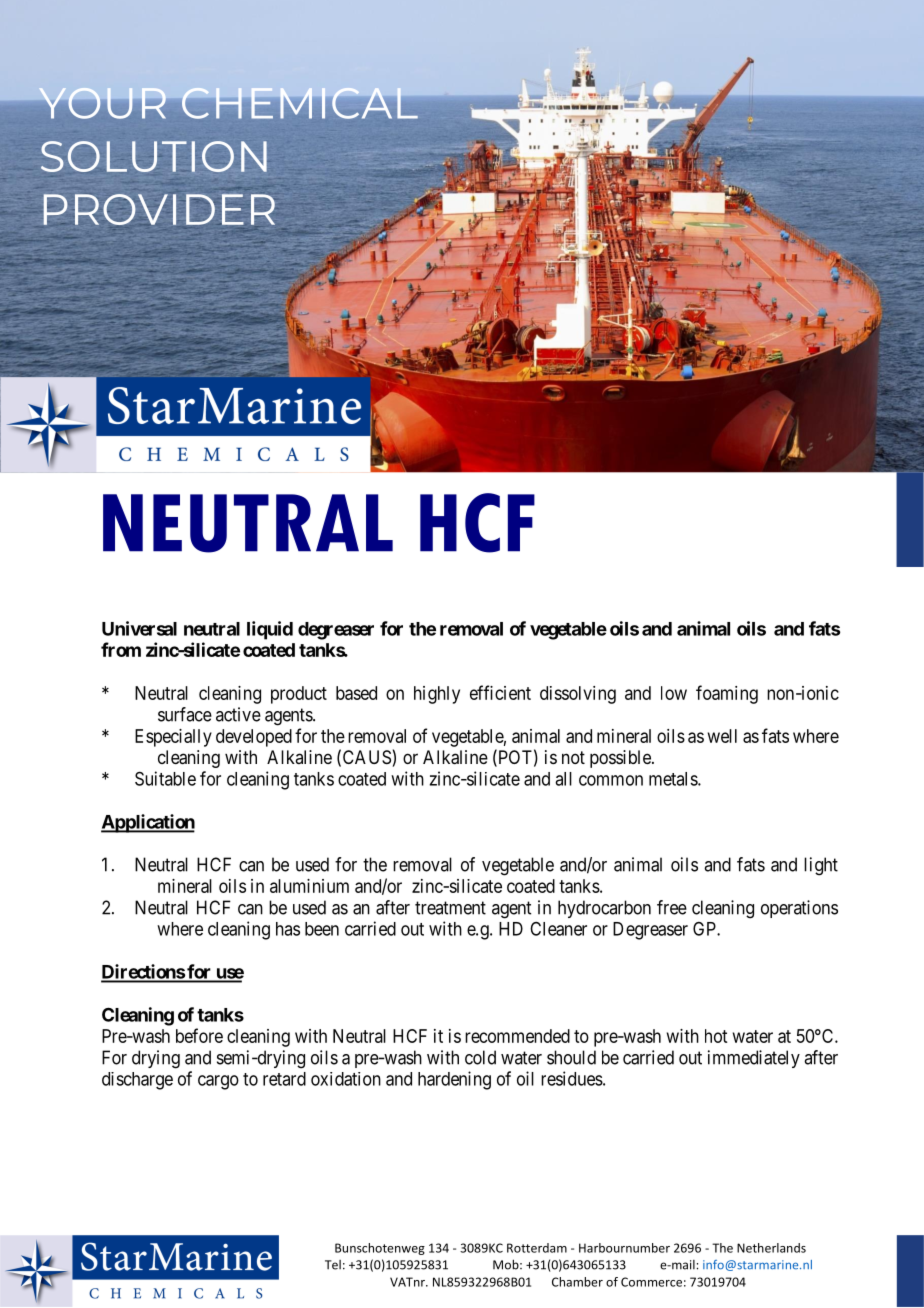 This image has width=924, height=1308. I want to click on Suitable, so click(165, 778).
